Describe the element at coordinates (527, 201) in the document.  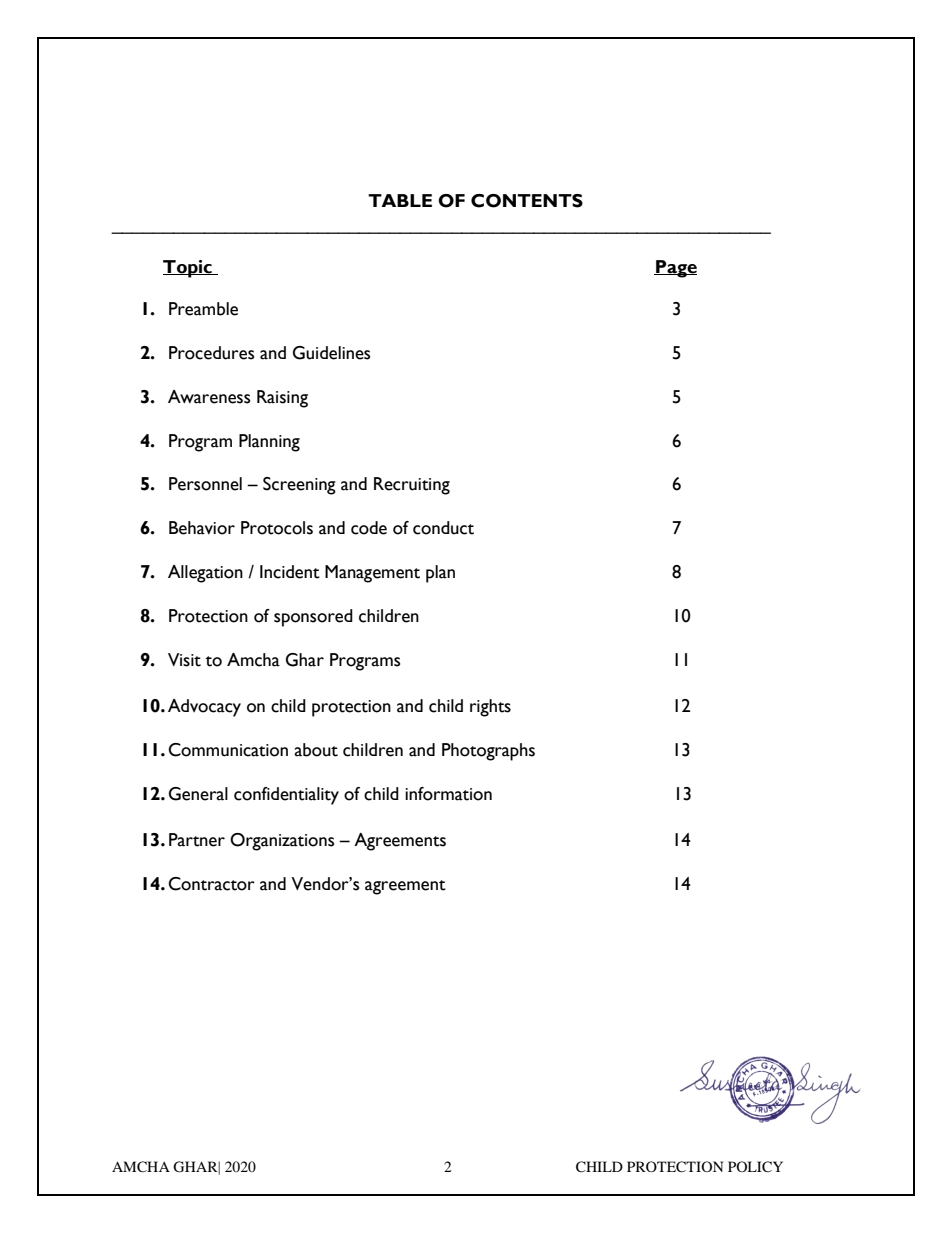
I see `CONTENTS` at that location.
